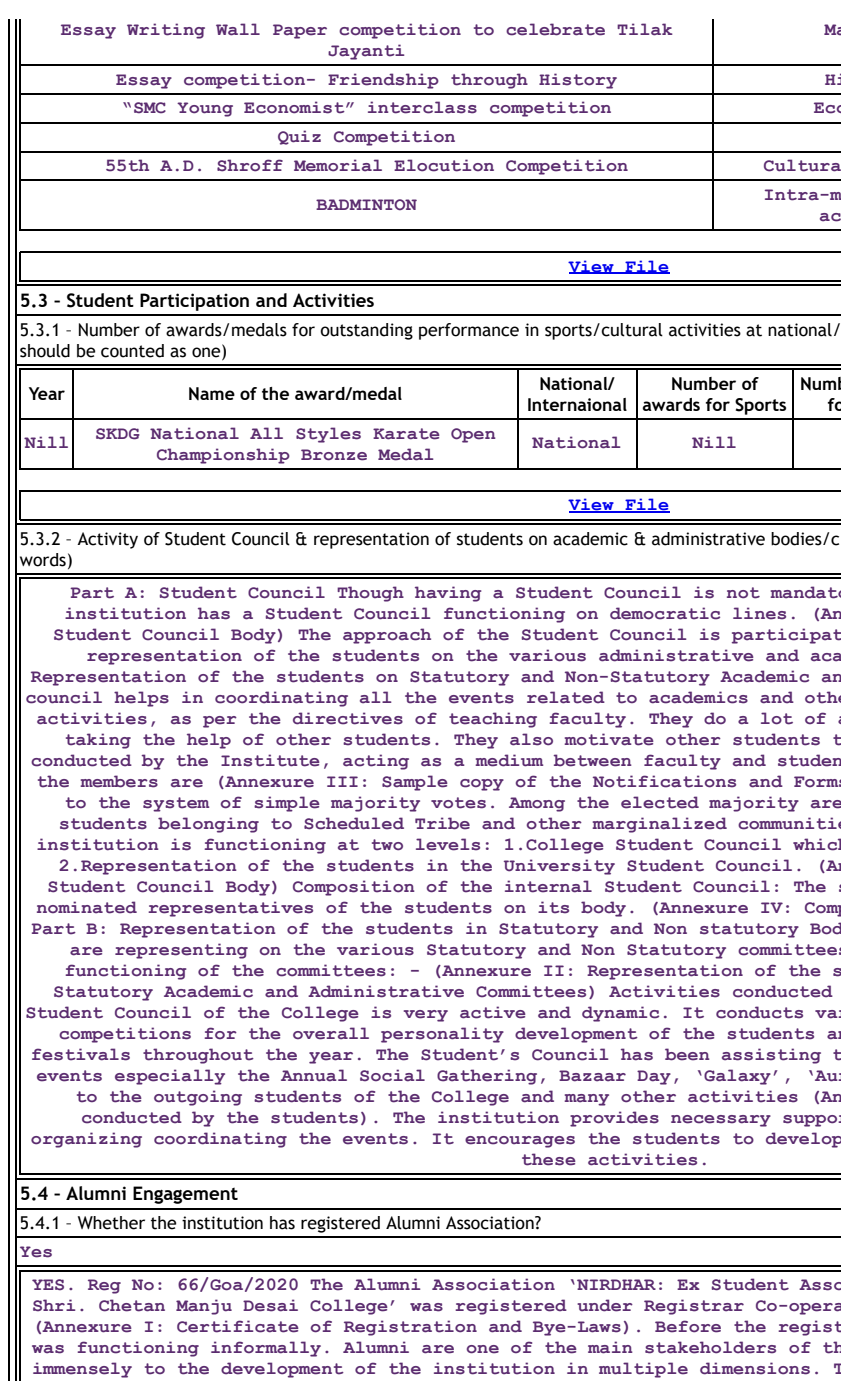  Describe the element at coordinates (645, 29) in the screenshot. I see `Tilak` at that location.
